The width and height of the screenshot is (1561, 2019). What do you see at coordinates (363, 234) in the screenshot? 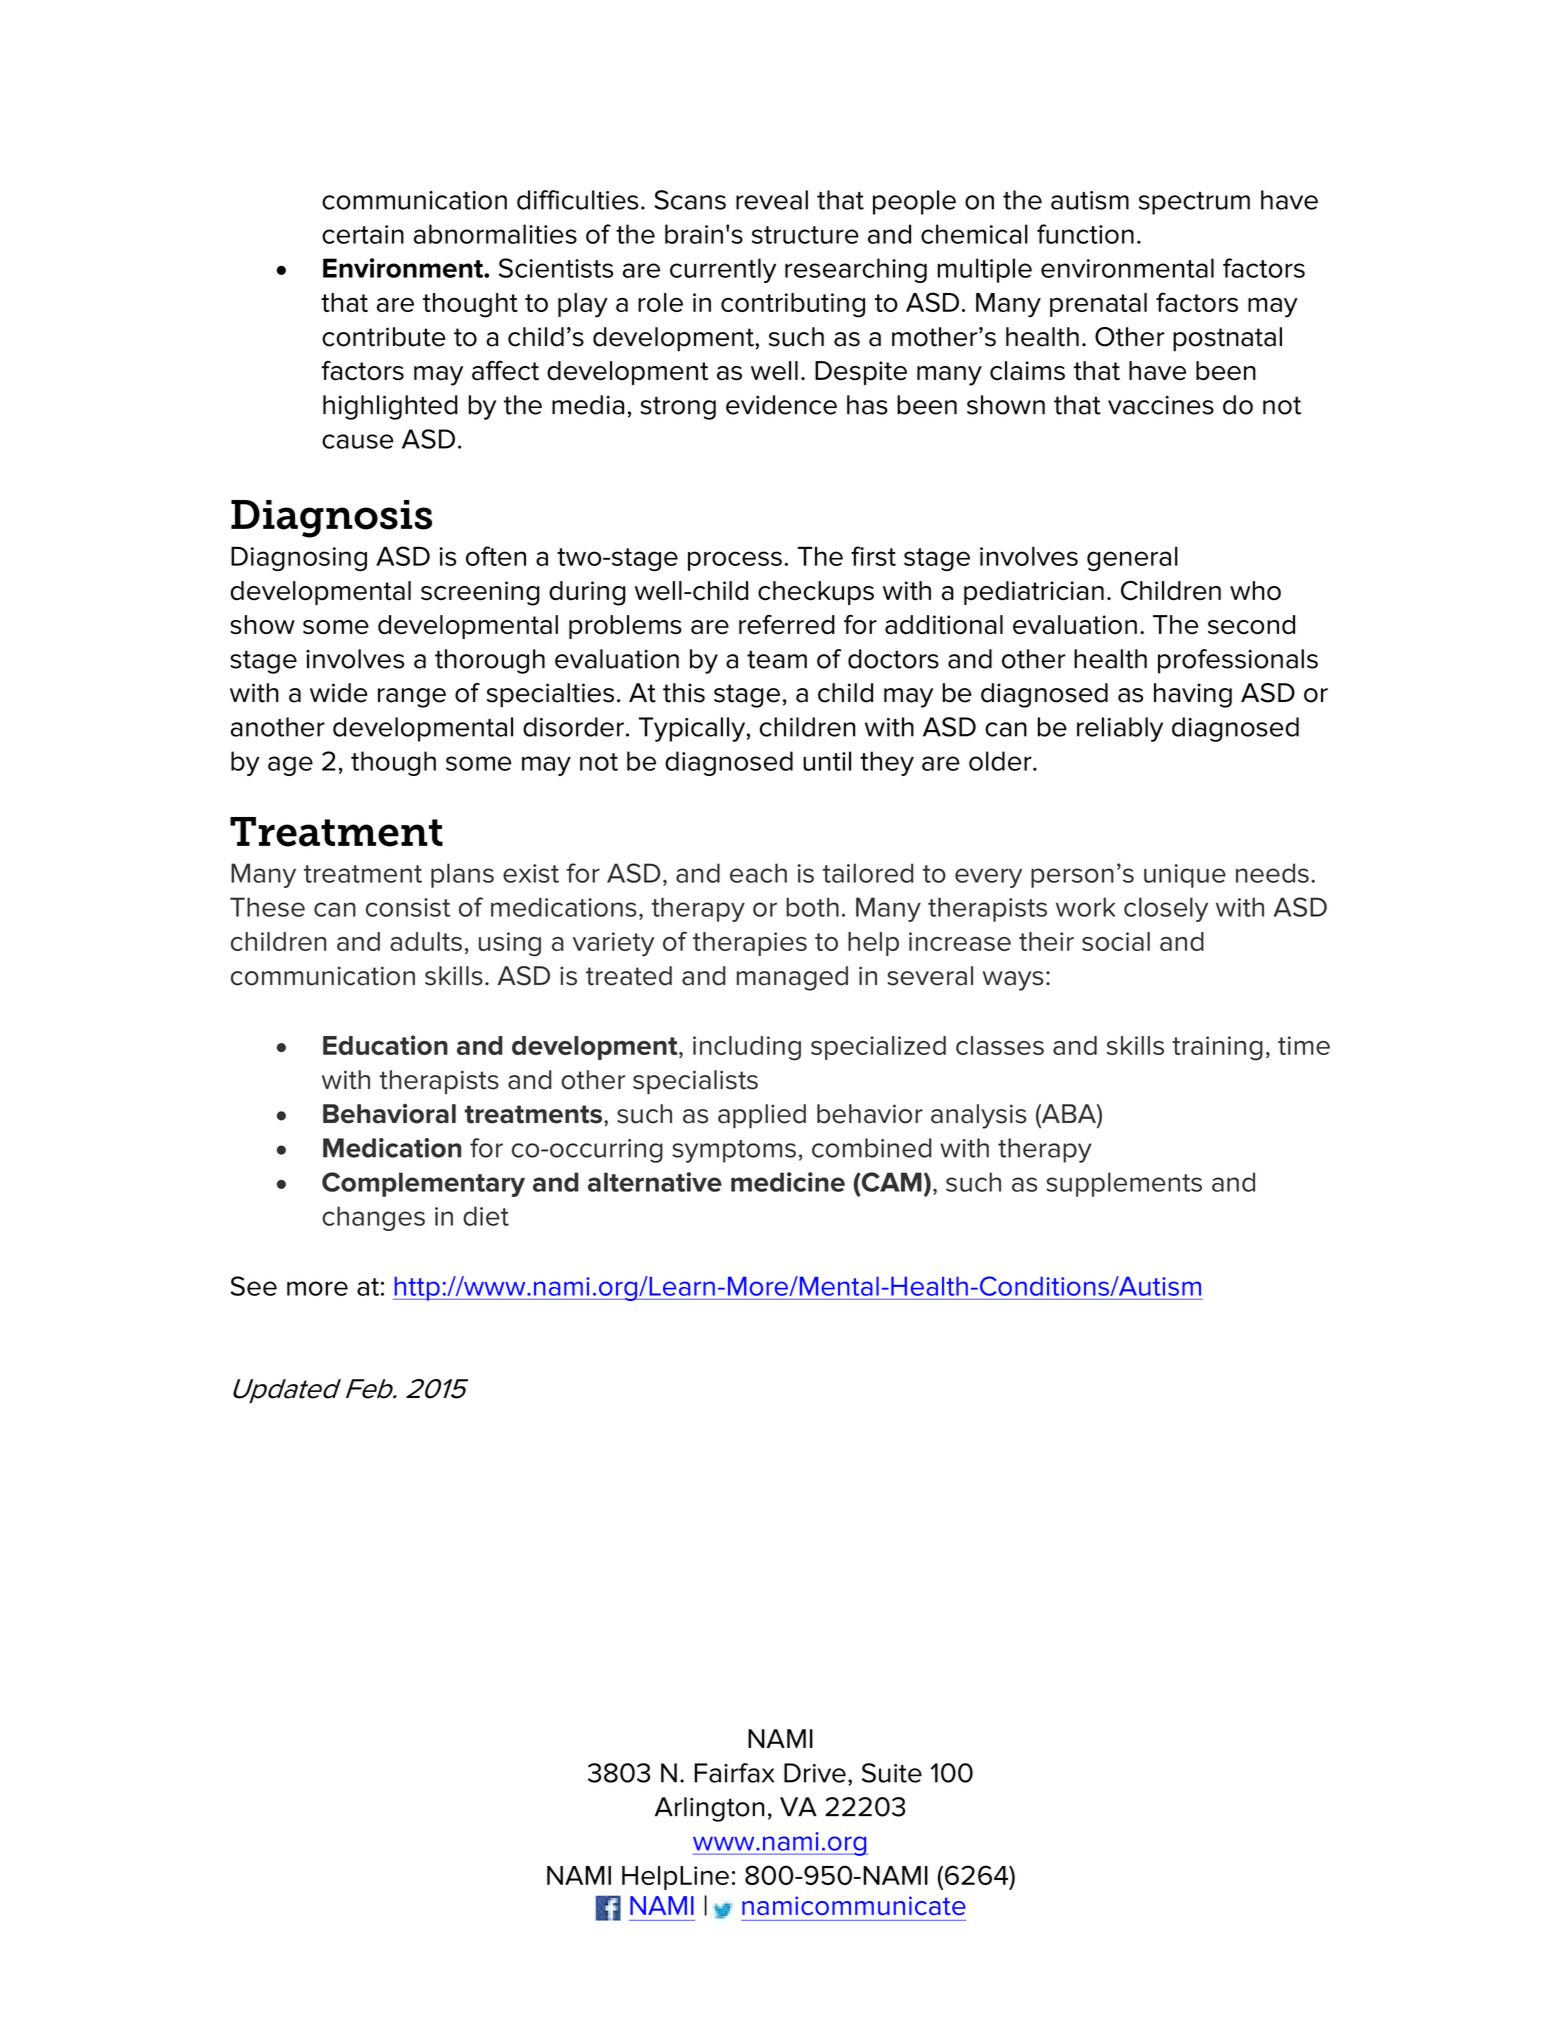
I see `certain` at bounding box center [363, 234].
